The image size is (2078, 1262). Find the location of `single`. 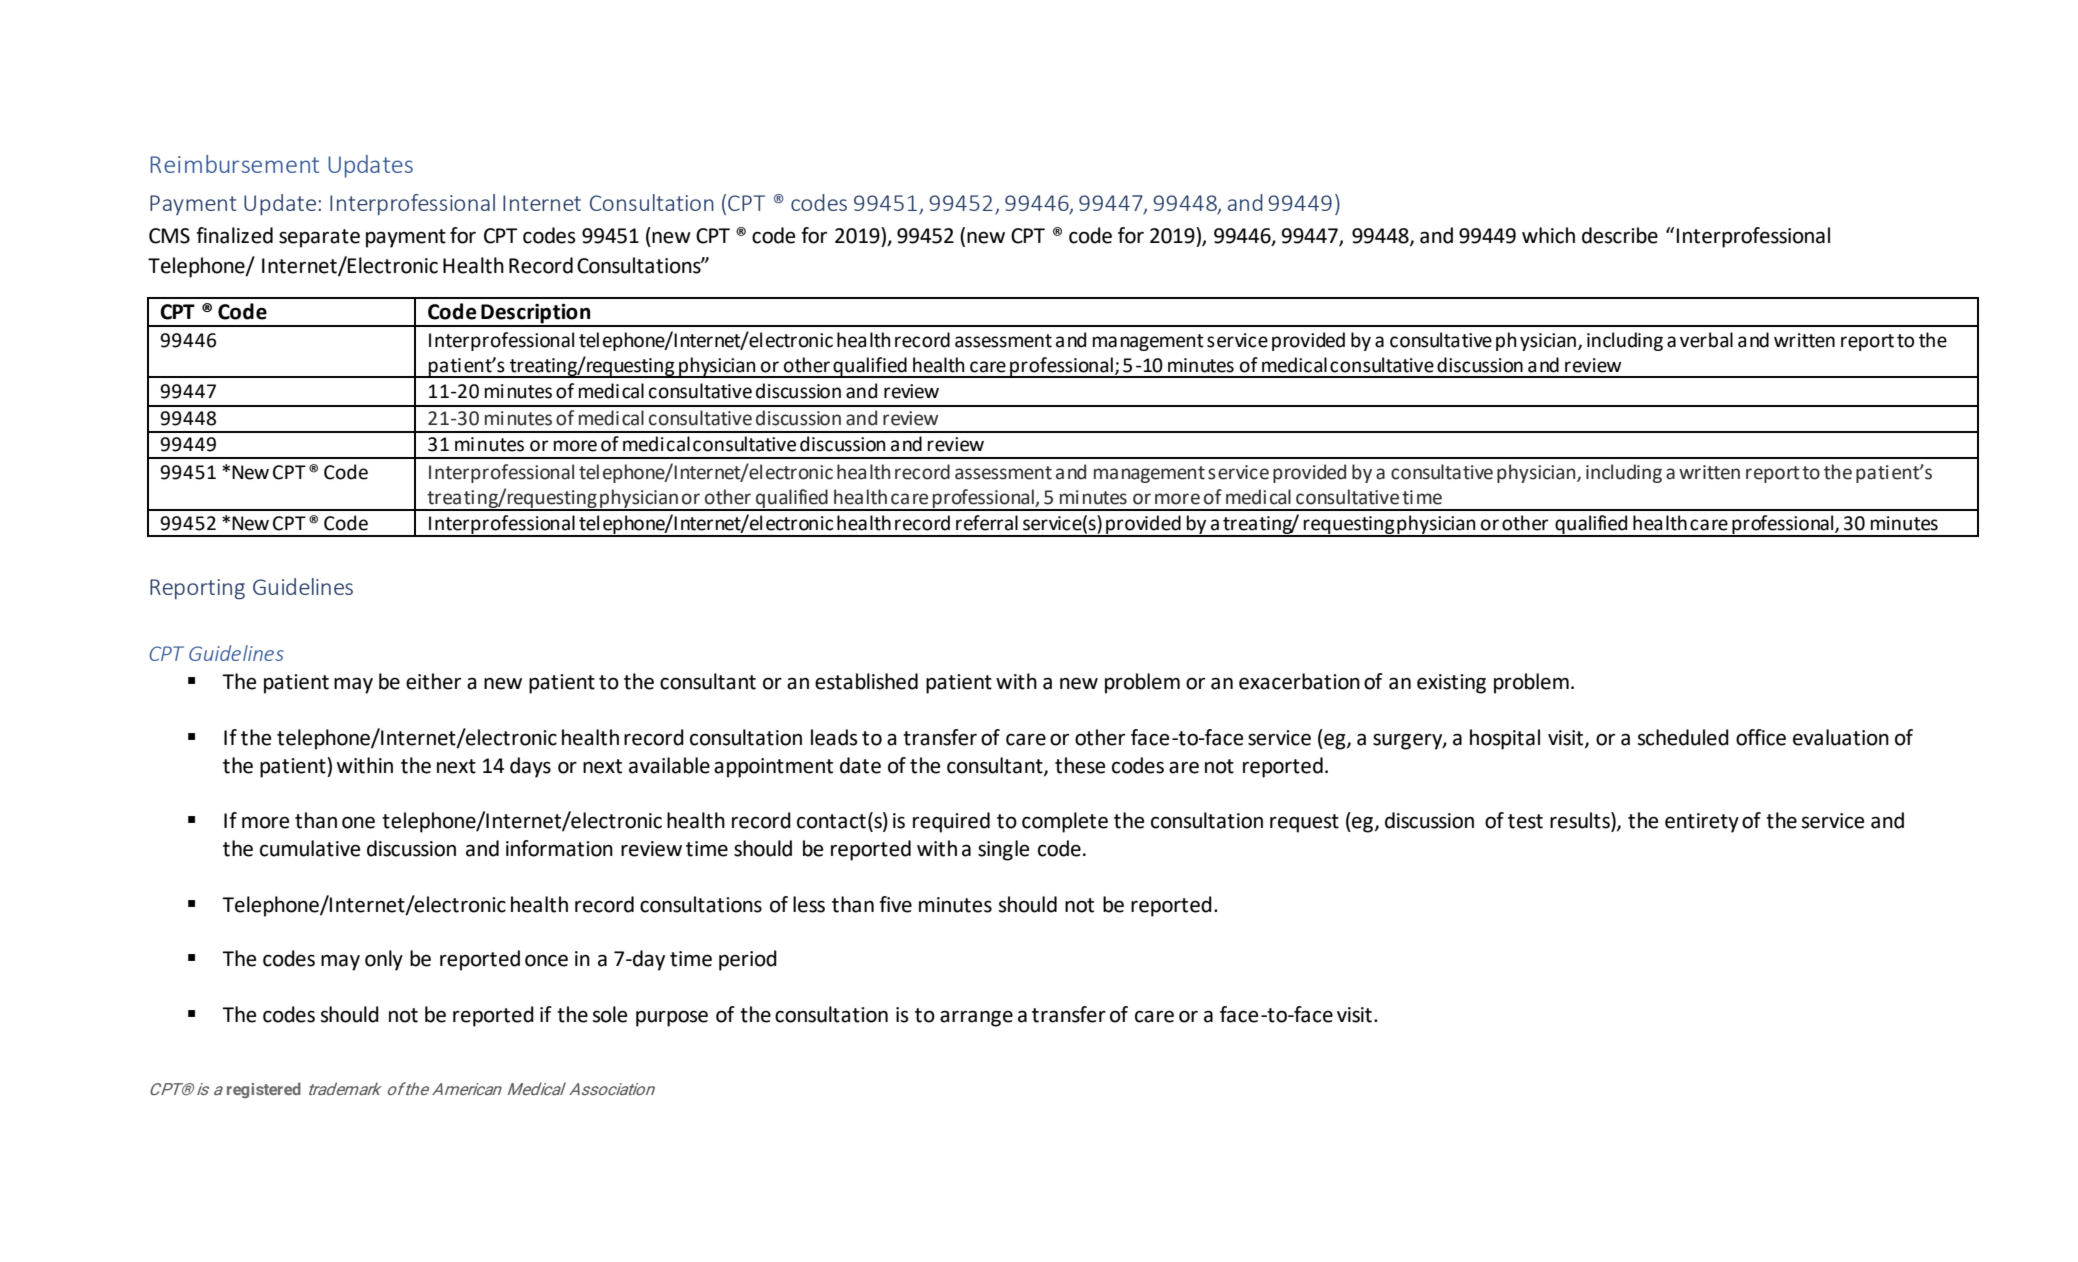

single is located at coordinates (1003, 850).
